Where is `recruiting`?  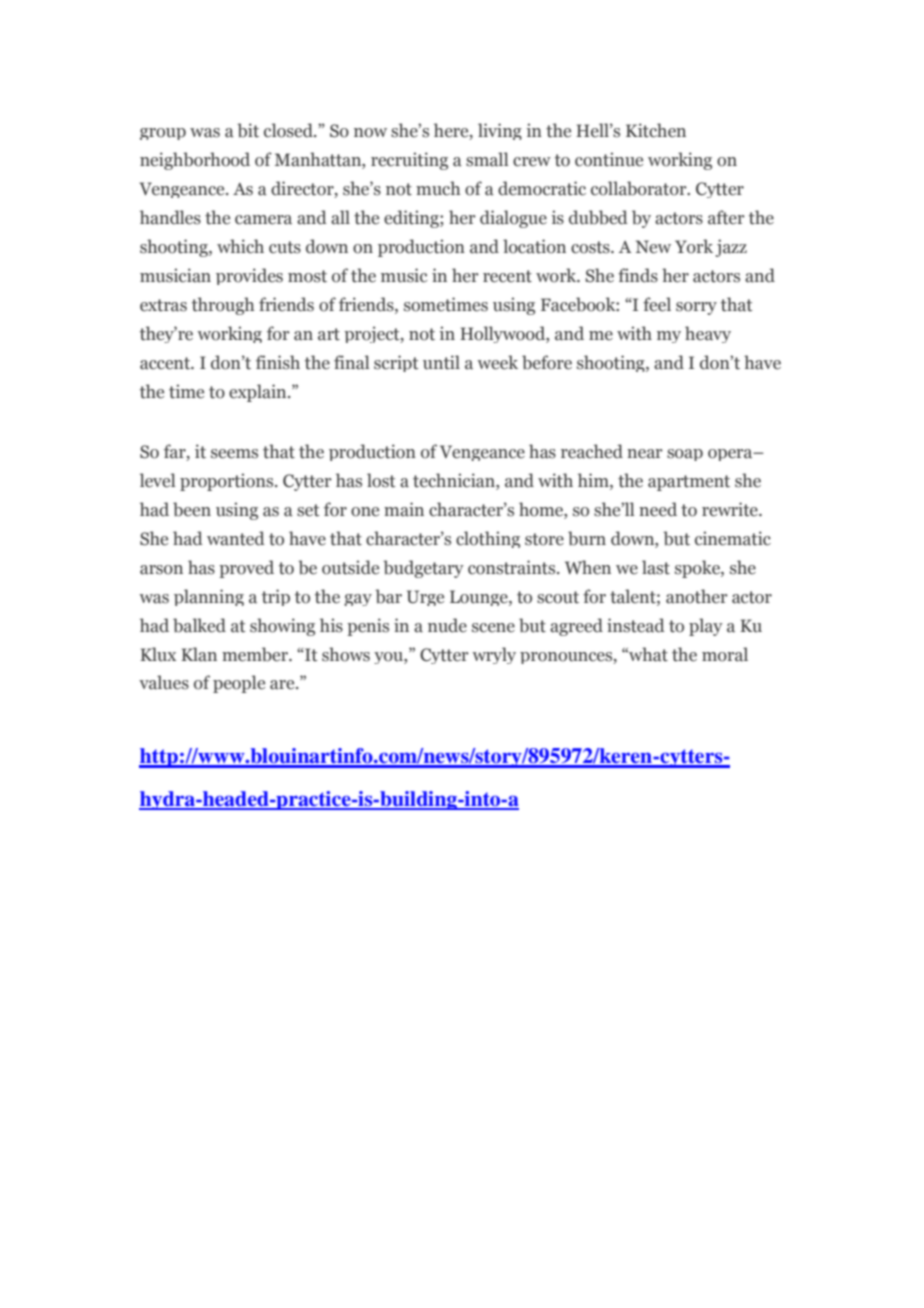
recruiting is located at coordinates (409, 161).
